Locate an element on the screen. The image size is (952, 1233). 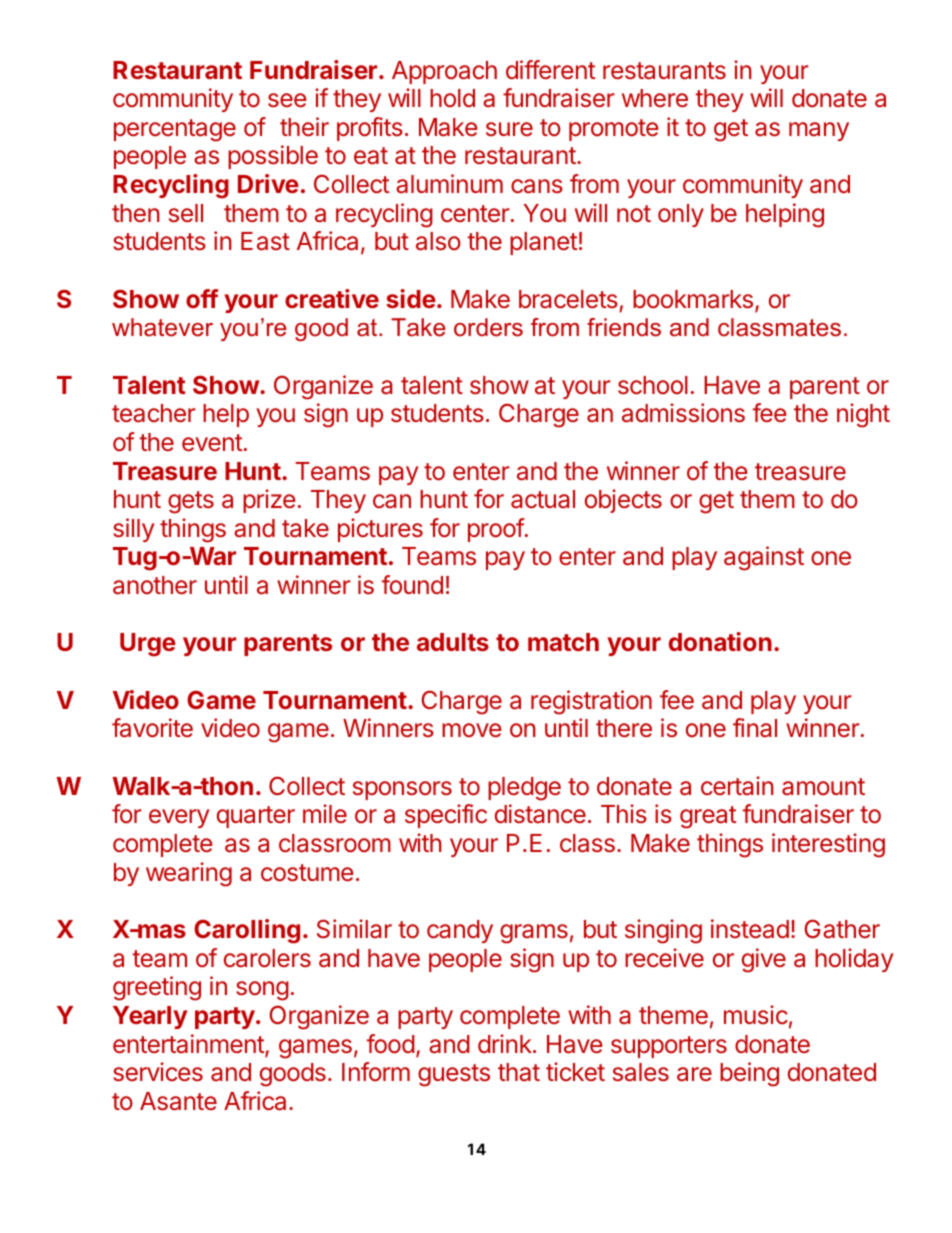
night is located at coordinates (863, 415).
